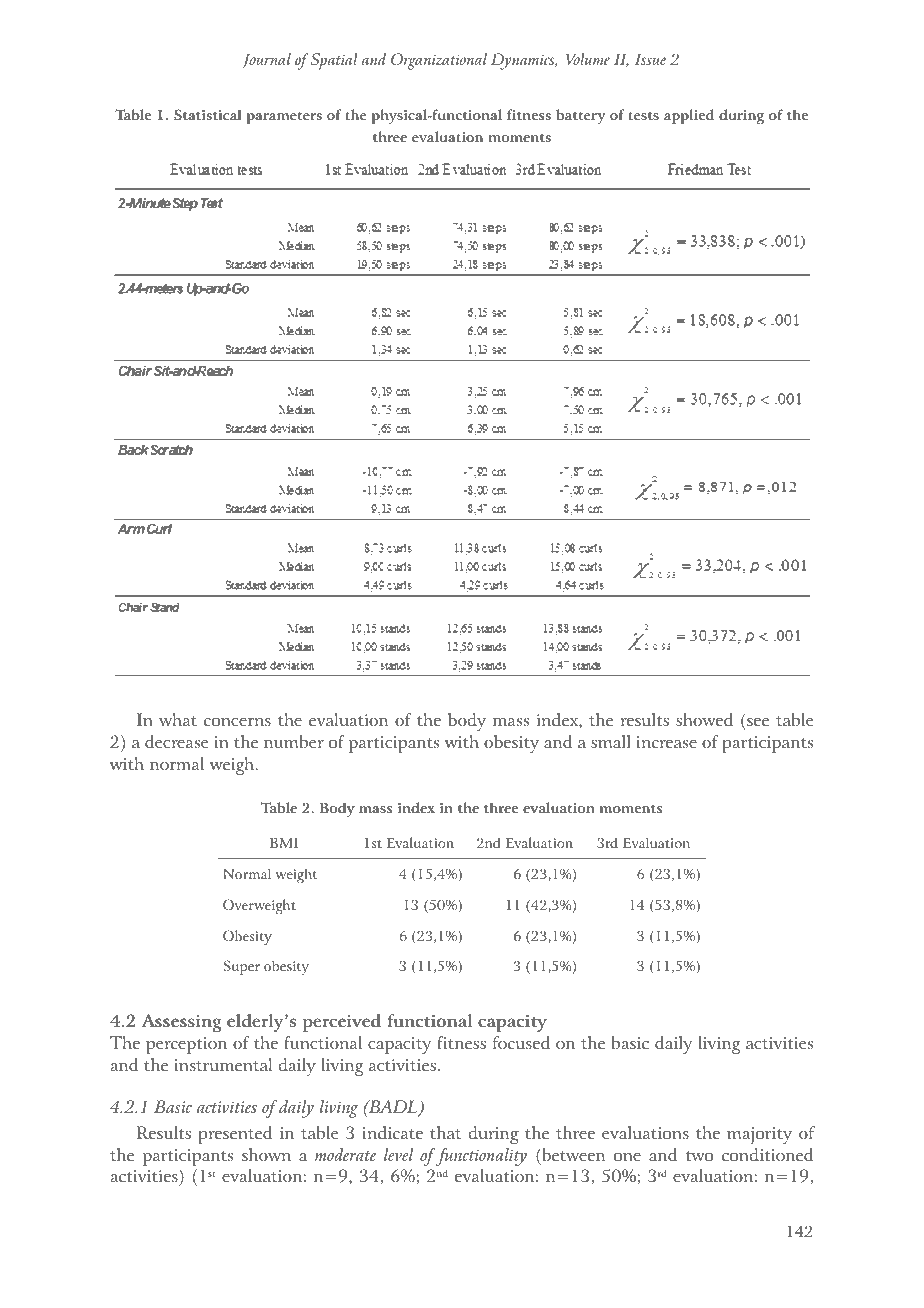 This screenshot has width=924, height=1308. What do you see at coordinates (284, 117) in the screenshot?
I see `parameters` at bounding box center [284, 117].
